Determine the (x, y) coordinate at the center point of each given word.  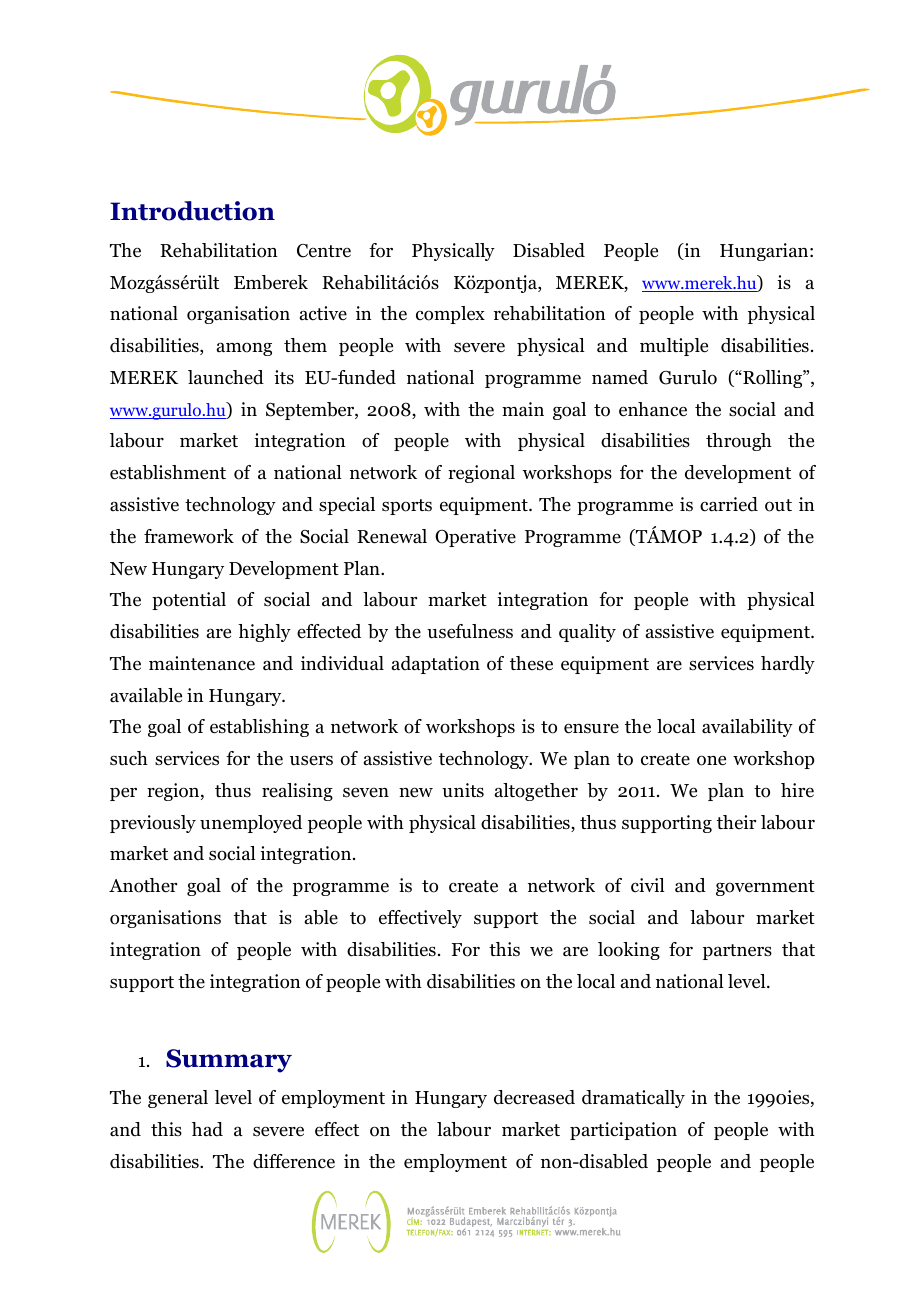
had (207, 1129)
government (765, 888)
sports (407, 507)
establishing (259, 728)
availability (747, 728)
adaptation (436, 665)
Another (143, 885)
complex (450, 315)
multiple (674, 347)
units (463, 790)
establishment (168, 472)
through (739, 442)
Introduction (192, 211)
